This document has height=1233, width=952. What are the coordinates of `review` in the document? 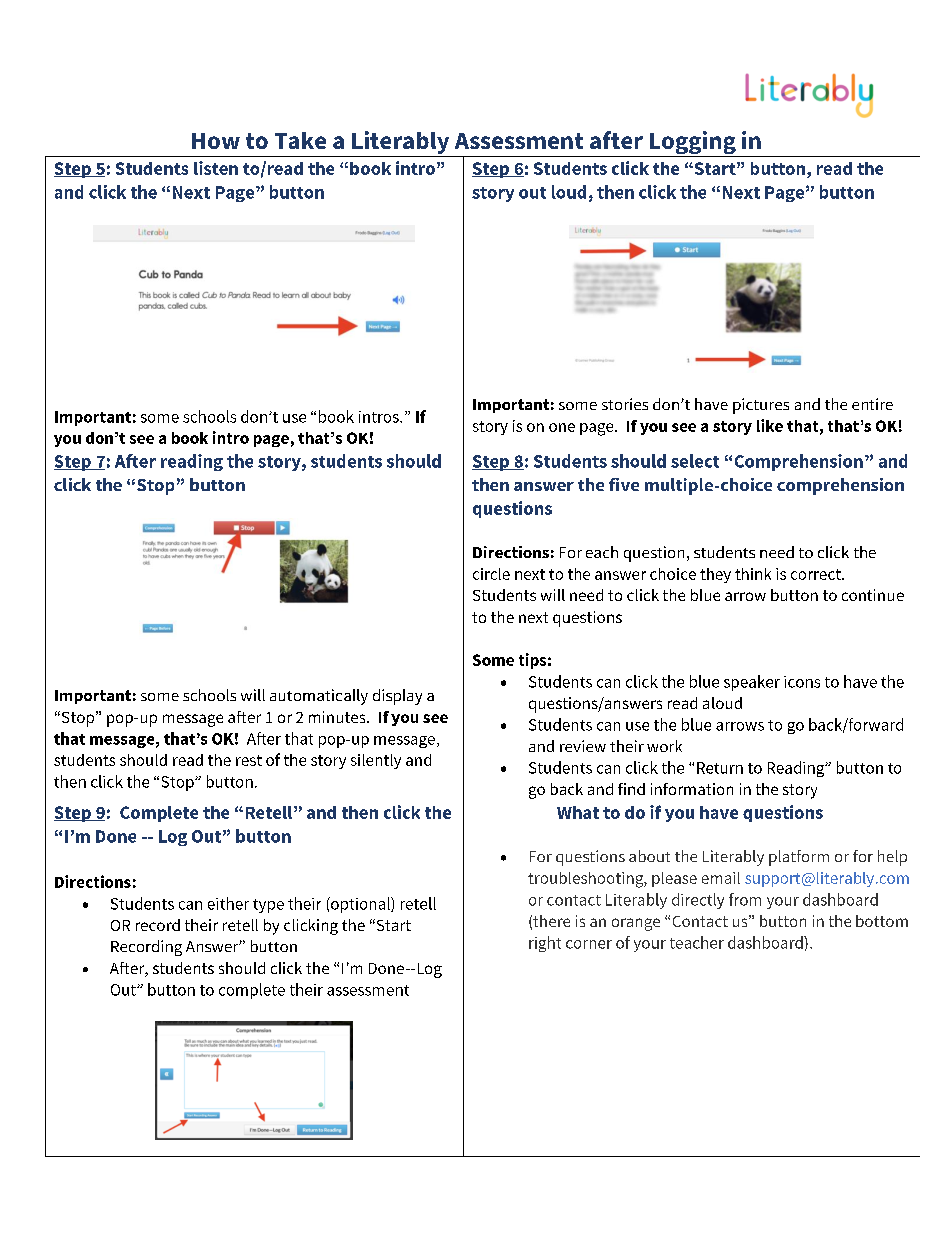 It's located at (583, 746).
